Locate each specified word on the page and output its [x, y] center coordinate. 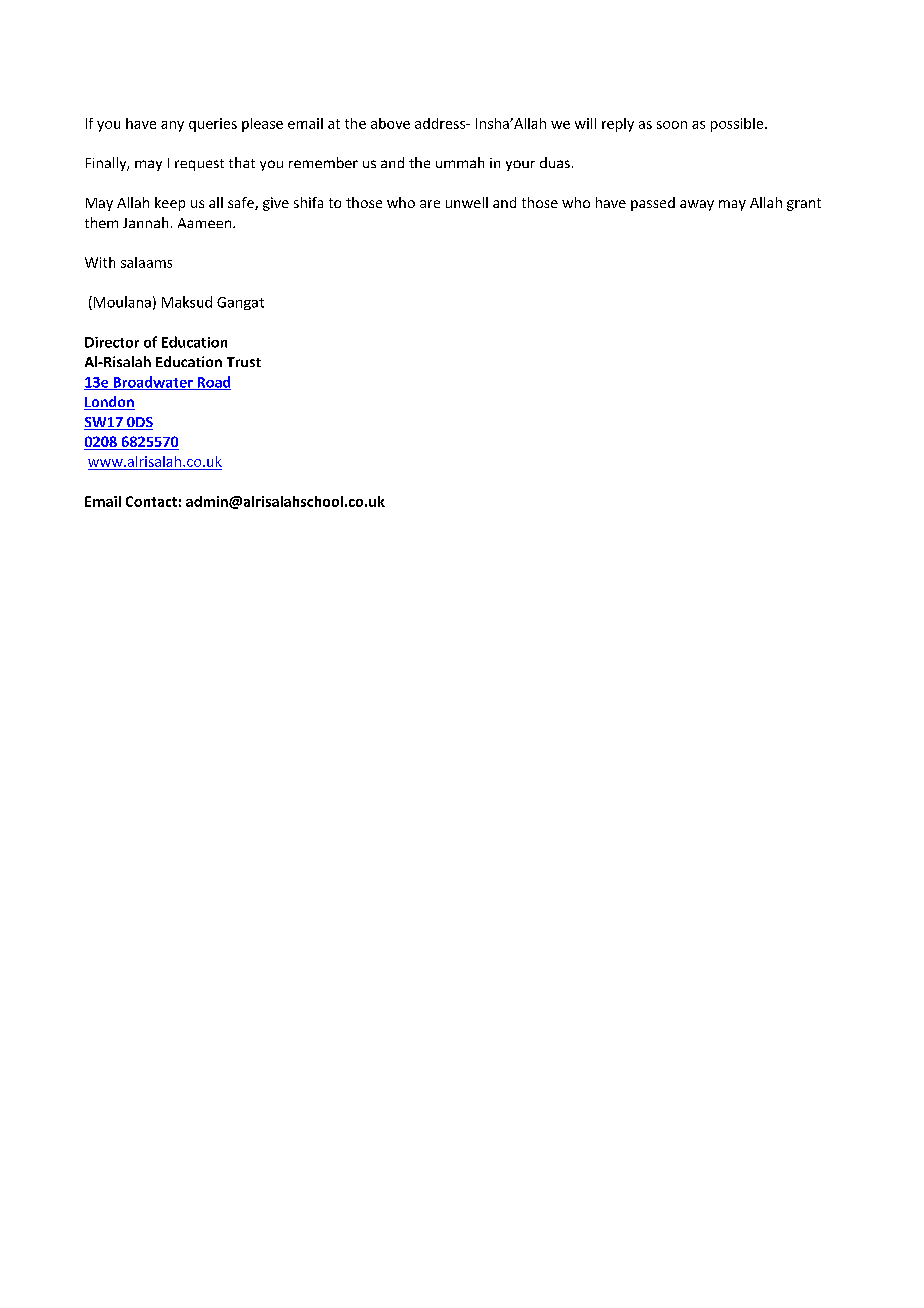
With [100, 262]
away [697, 205]
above [390, 123]
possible [737, 125]
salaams [146, 262]
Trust [244, 362]
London [109, 403]
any [172, 126]
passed [653, 204]
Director [112, 342]
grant [804, 204]
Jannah [145, 222]
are [430, 204]
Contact [151, 501]
